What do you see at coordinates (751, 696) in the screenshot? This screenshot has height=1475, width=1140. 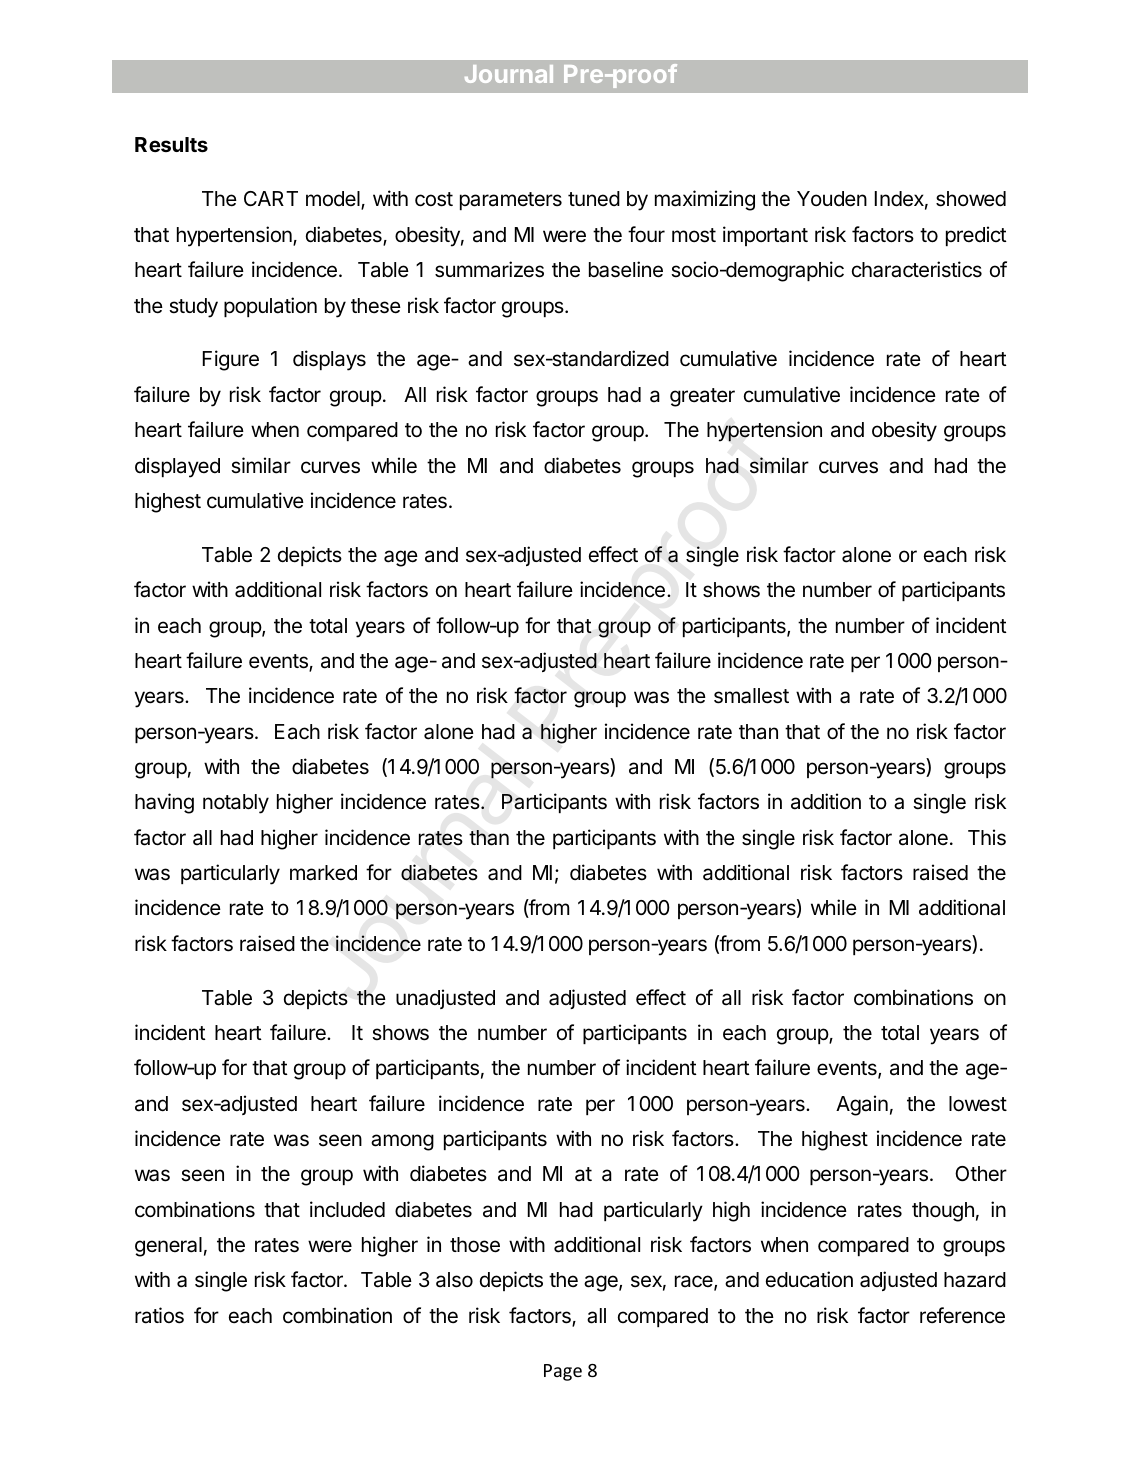 I see `smallest` at bounding box center [751, 696].
